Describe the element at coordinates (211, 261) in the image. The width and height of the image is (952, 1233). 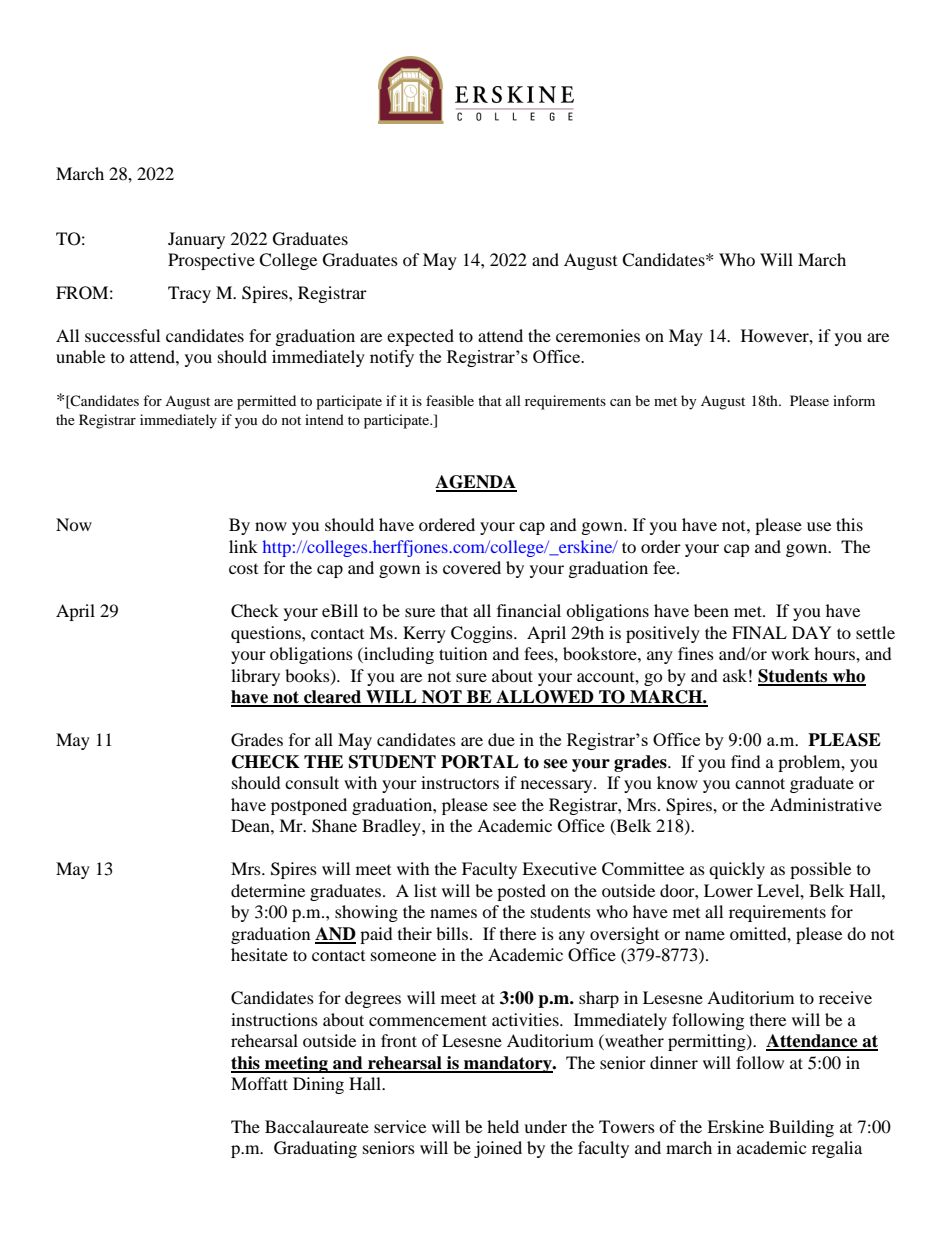
I see `Prospective` at that location.
